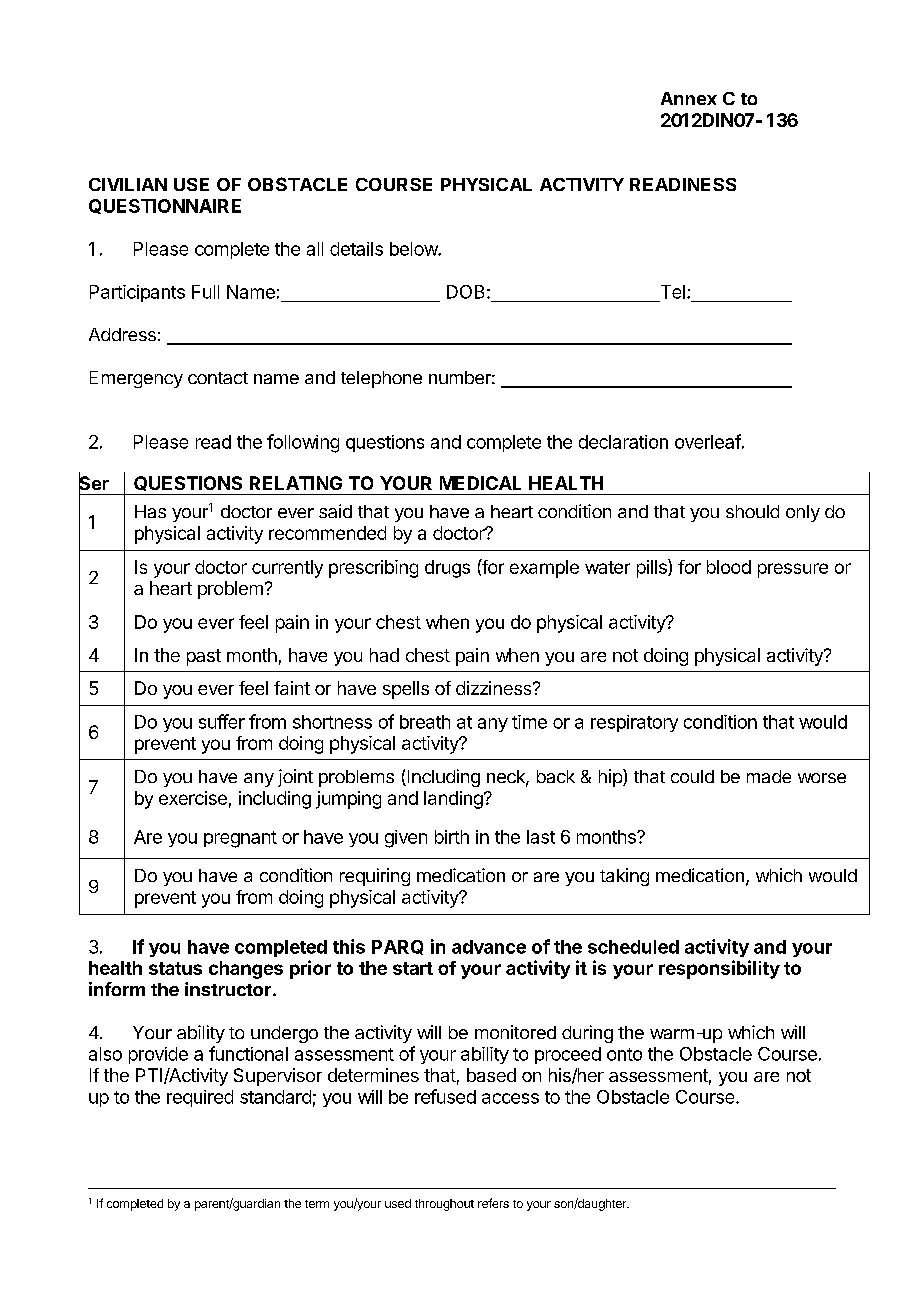 The image size is (924, 1308). What do you see at coordinates (128, 184) in the screenshot?
I see `CIVILIAN` at bounding box center [128, 184].
